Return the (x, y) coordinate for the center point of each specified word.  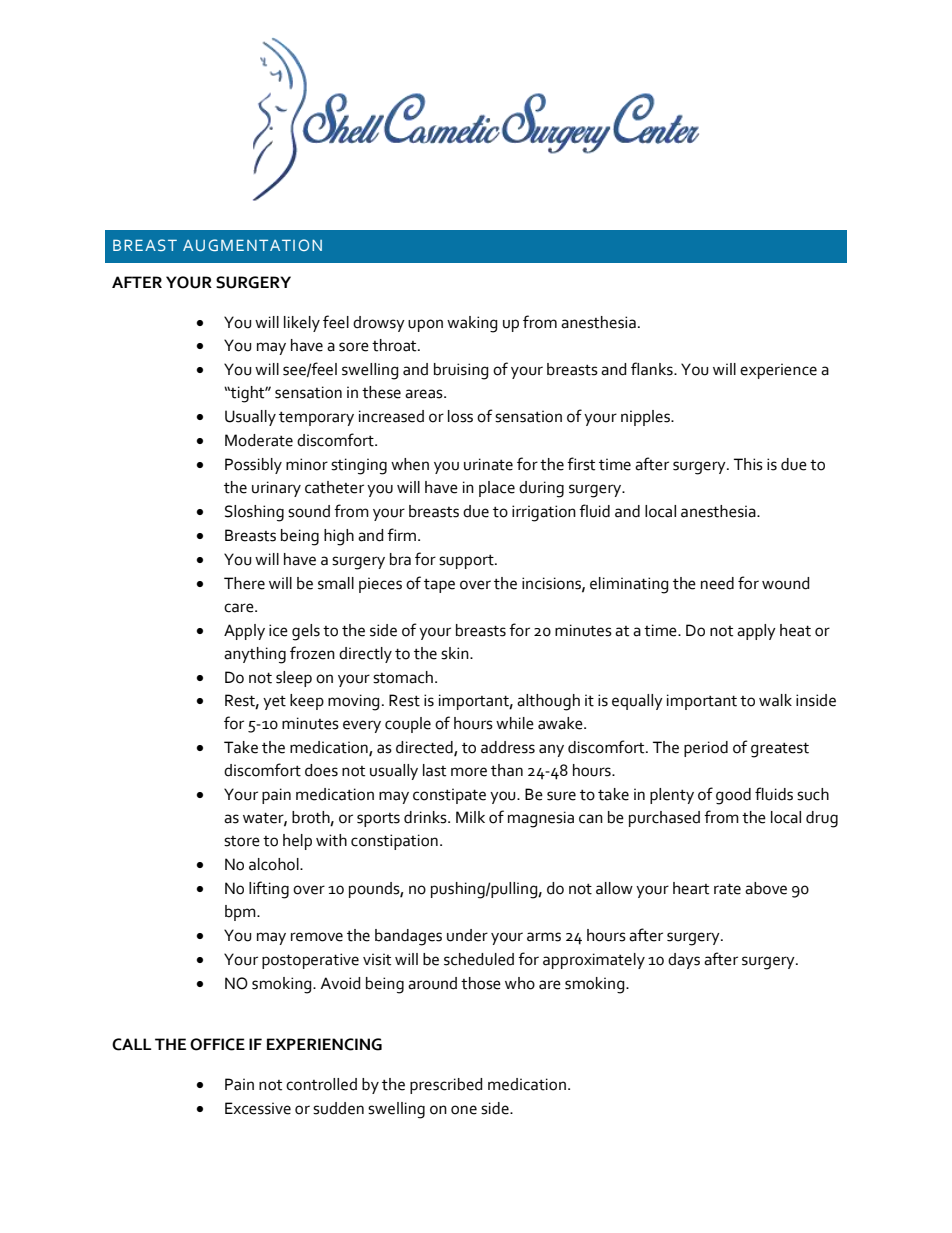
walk (775, 700)
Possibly (253, 466)
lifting (269, 890)
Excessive (258, 1108)
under (467, 935)
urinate (488, 464)
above (766, 888)
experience (778, 371)
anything (255, 655)
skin (456, 653)
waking (472, 324)
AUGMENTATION (252, 245)
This (748, 464)
